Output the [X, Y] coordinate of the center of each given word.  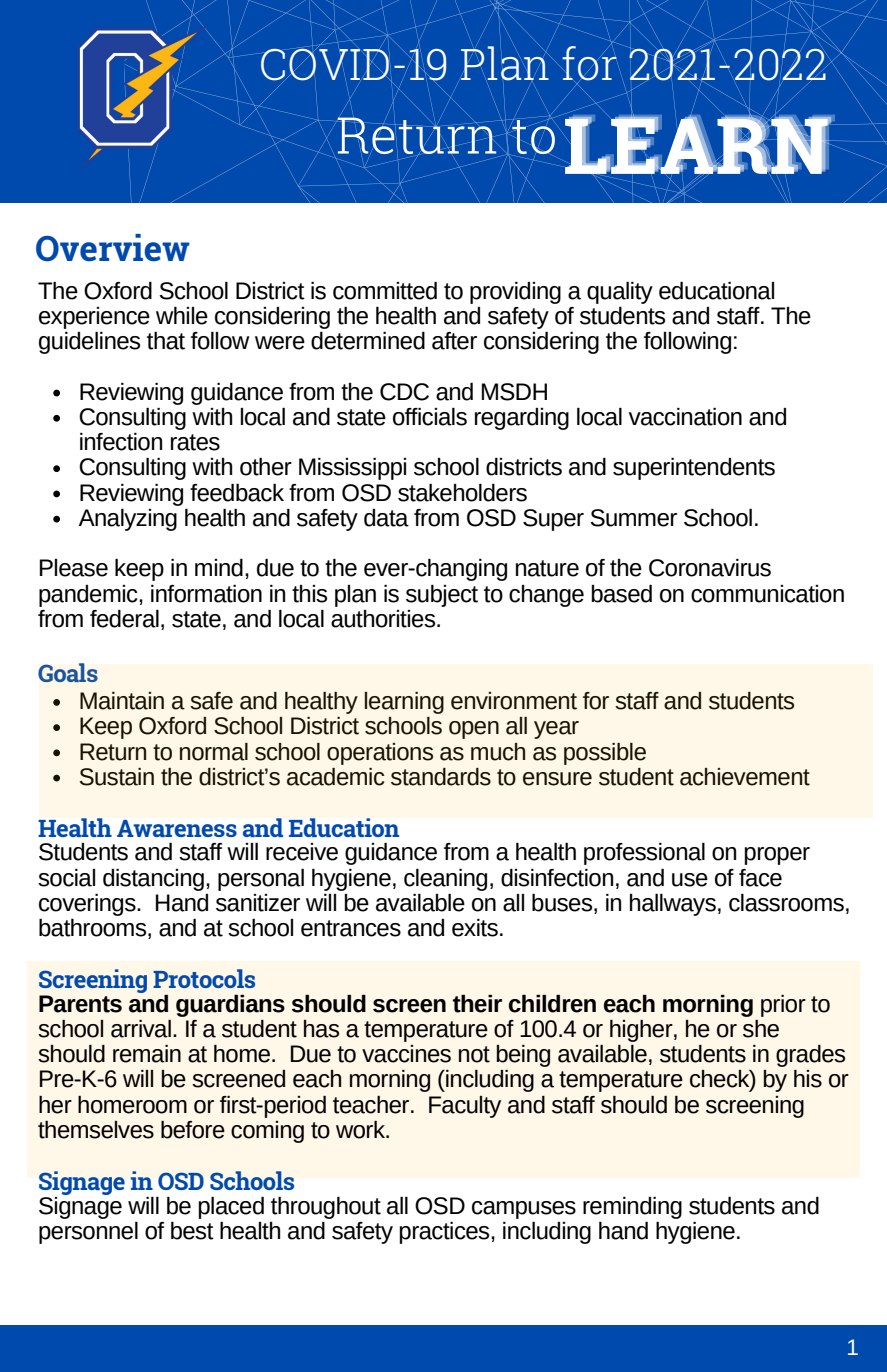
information [206, 594]
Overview [113, 248]
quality [620, 293]
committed [385, 291]
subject [442, 596]
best [192, 1231]
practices [445, 1233]
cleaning [445, 880]
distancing [153, 880]
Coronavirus [710, 568]
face [760, 878]
